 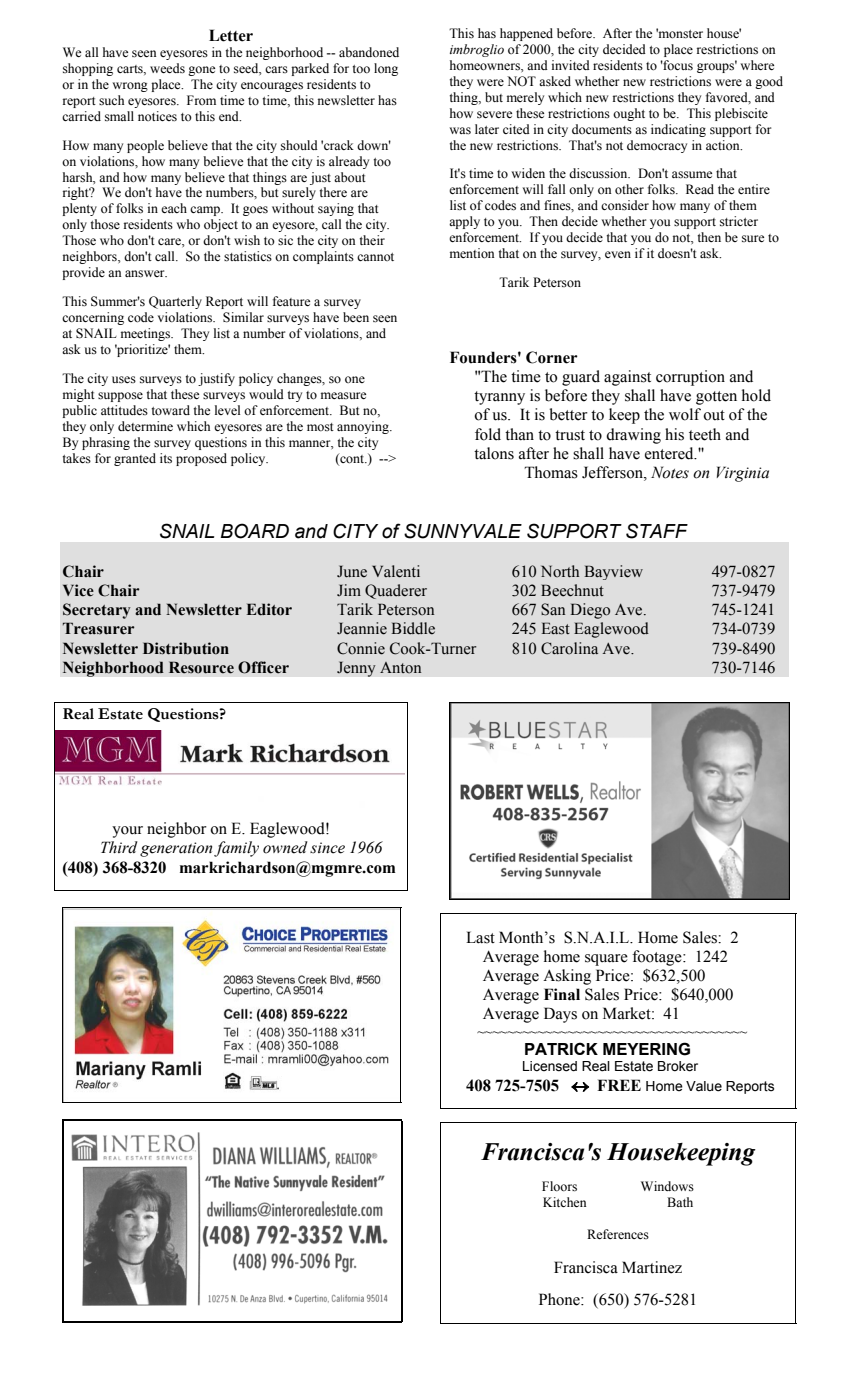 What do you see at coordinates (386, 69) in the screenshot?
I see `long` at bounding box center [386, 69].
